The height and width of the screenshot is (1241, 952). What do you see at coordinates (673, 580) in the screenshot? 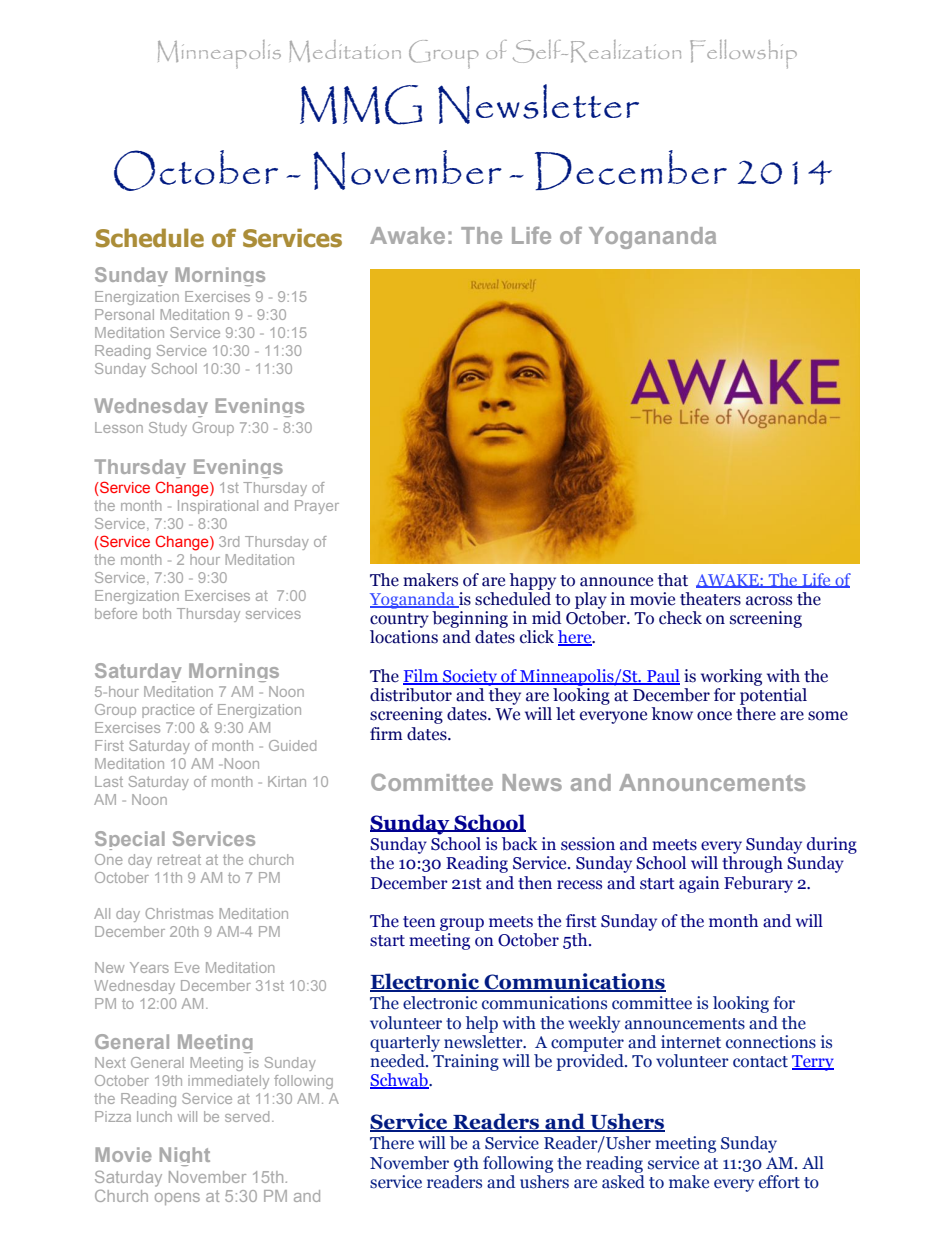
I see `that` at bounding box center [673, 580].
